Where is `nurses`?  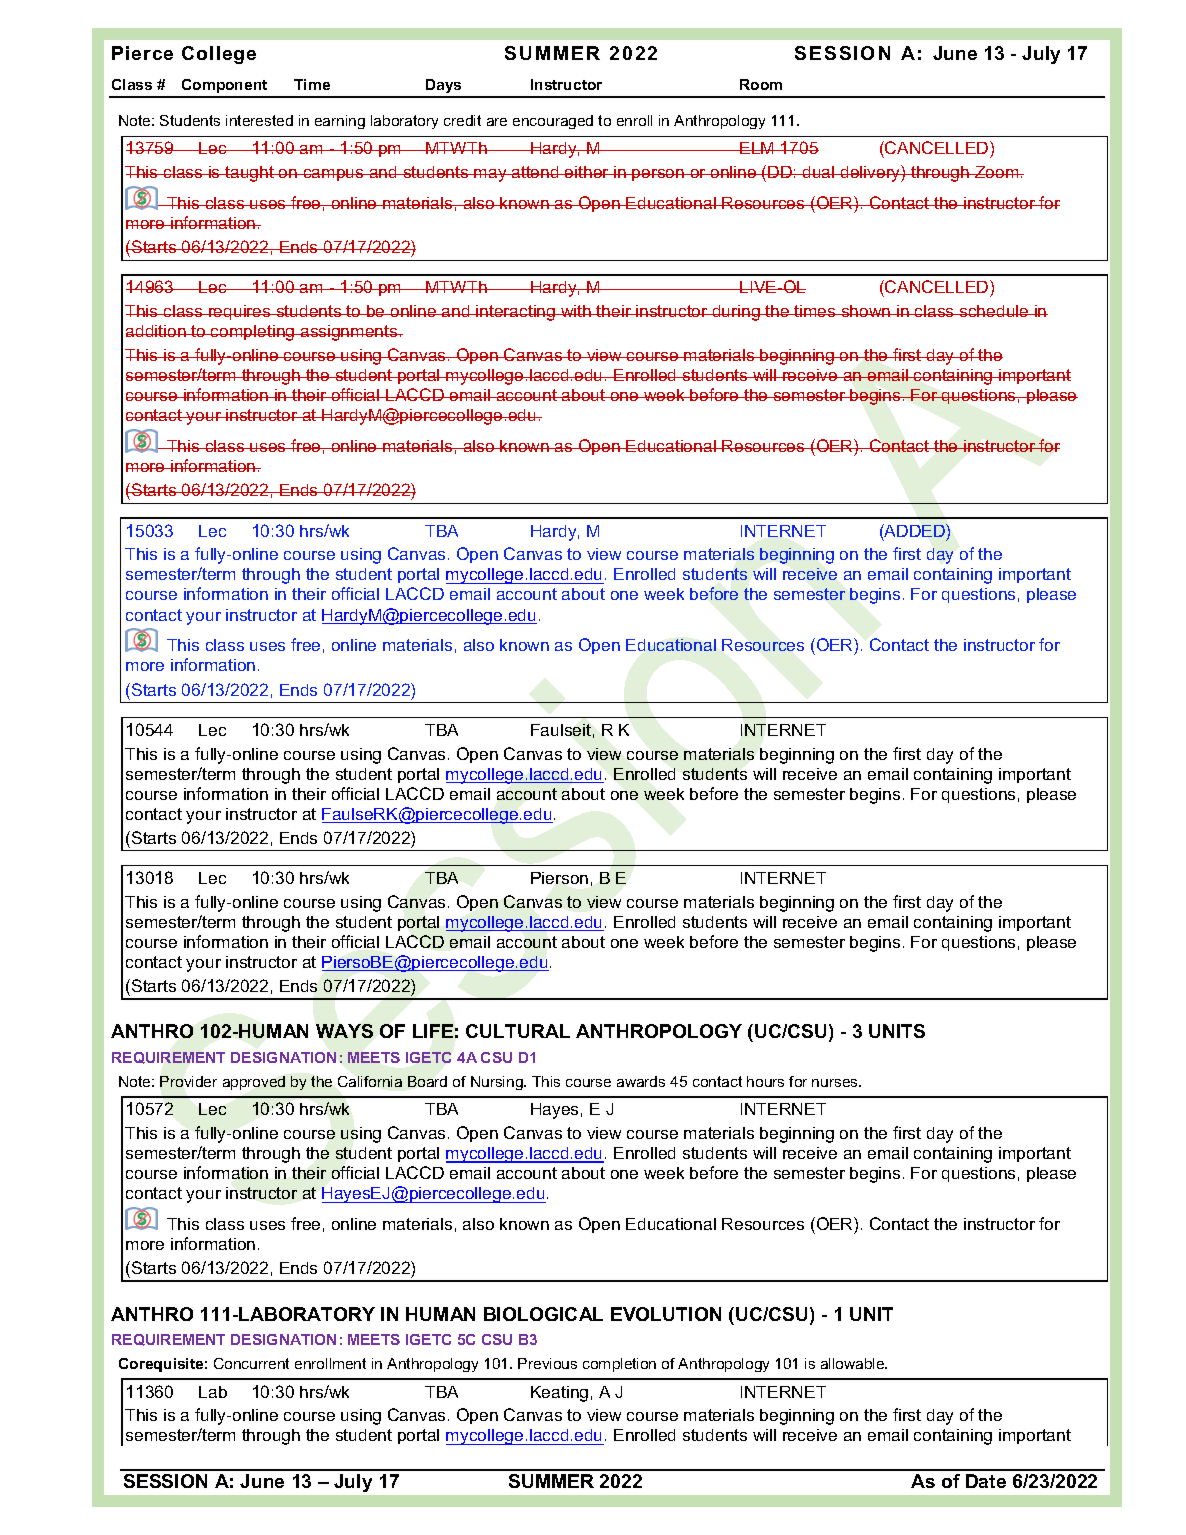
nurses is located at coordinates (836, 1083).
